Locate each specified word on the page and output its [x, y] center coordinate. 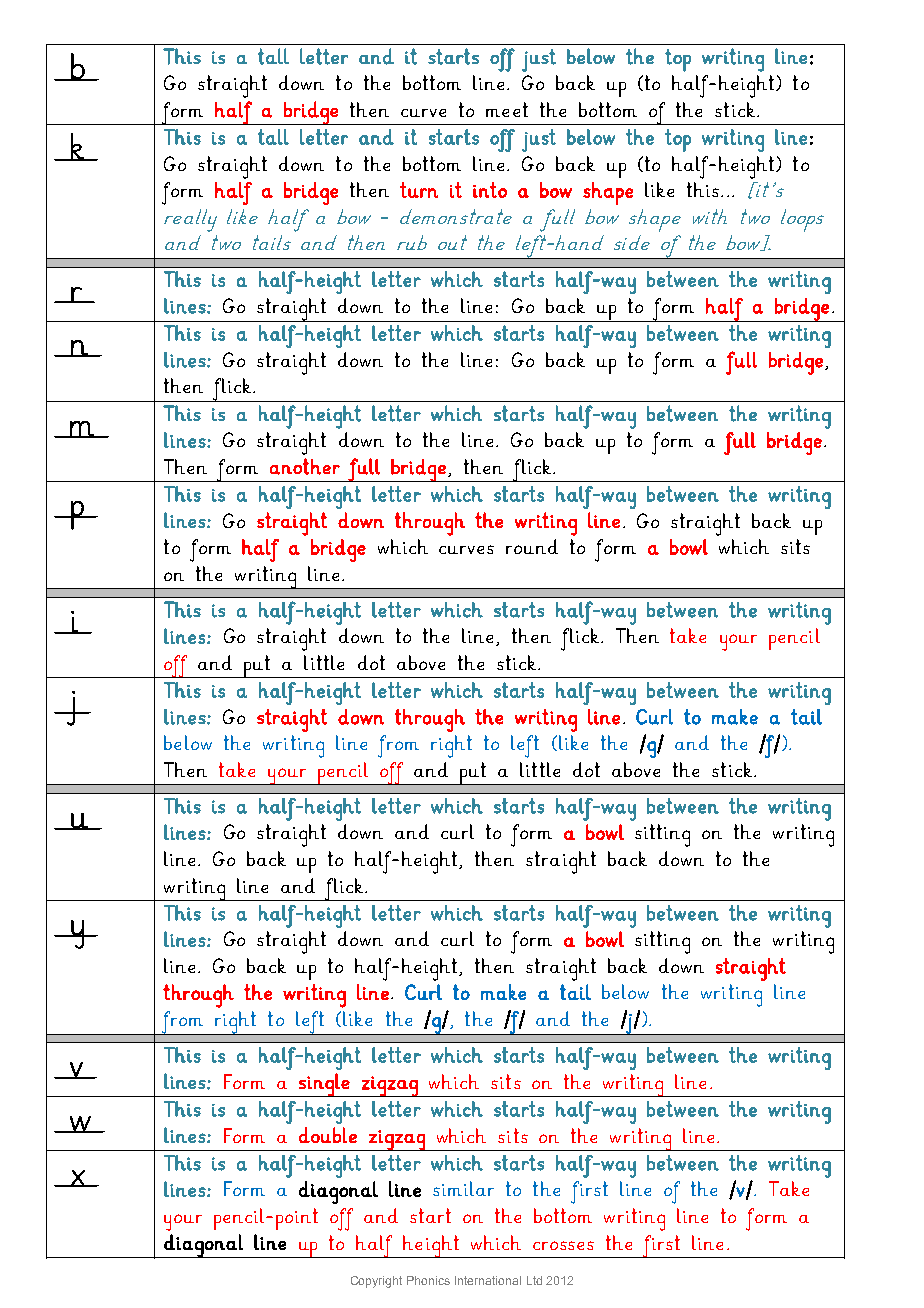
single [324, 1085]
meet [507, 109]
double [328, 1135]
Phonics [428, 1280]
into [490, 190]
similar [463, 1188]
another [305, 466]
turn [419, 190]
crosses [563, 1245]
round [532, 546]
